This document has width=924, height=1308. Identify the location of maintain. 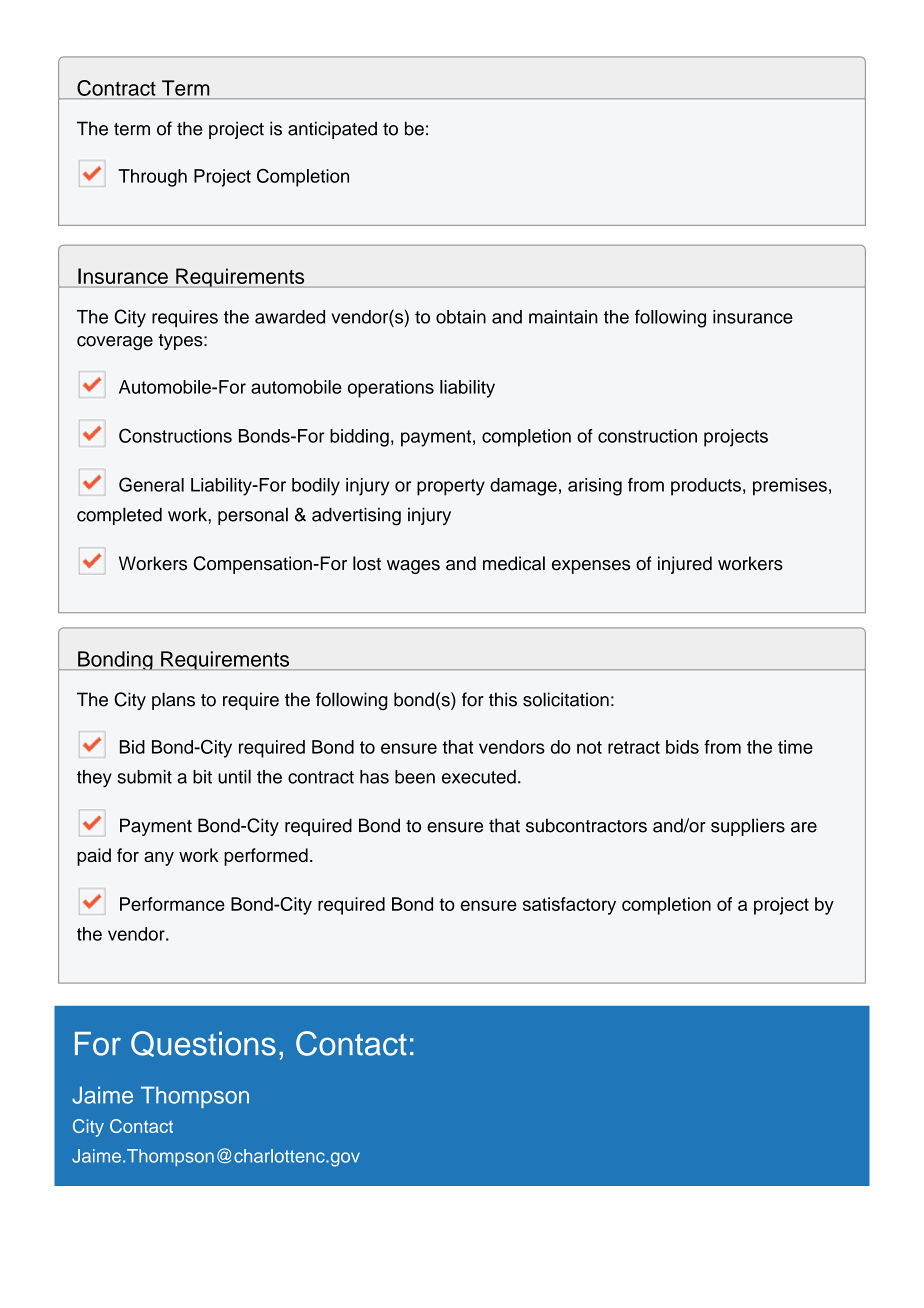
(563, 317).
